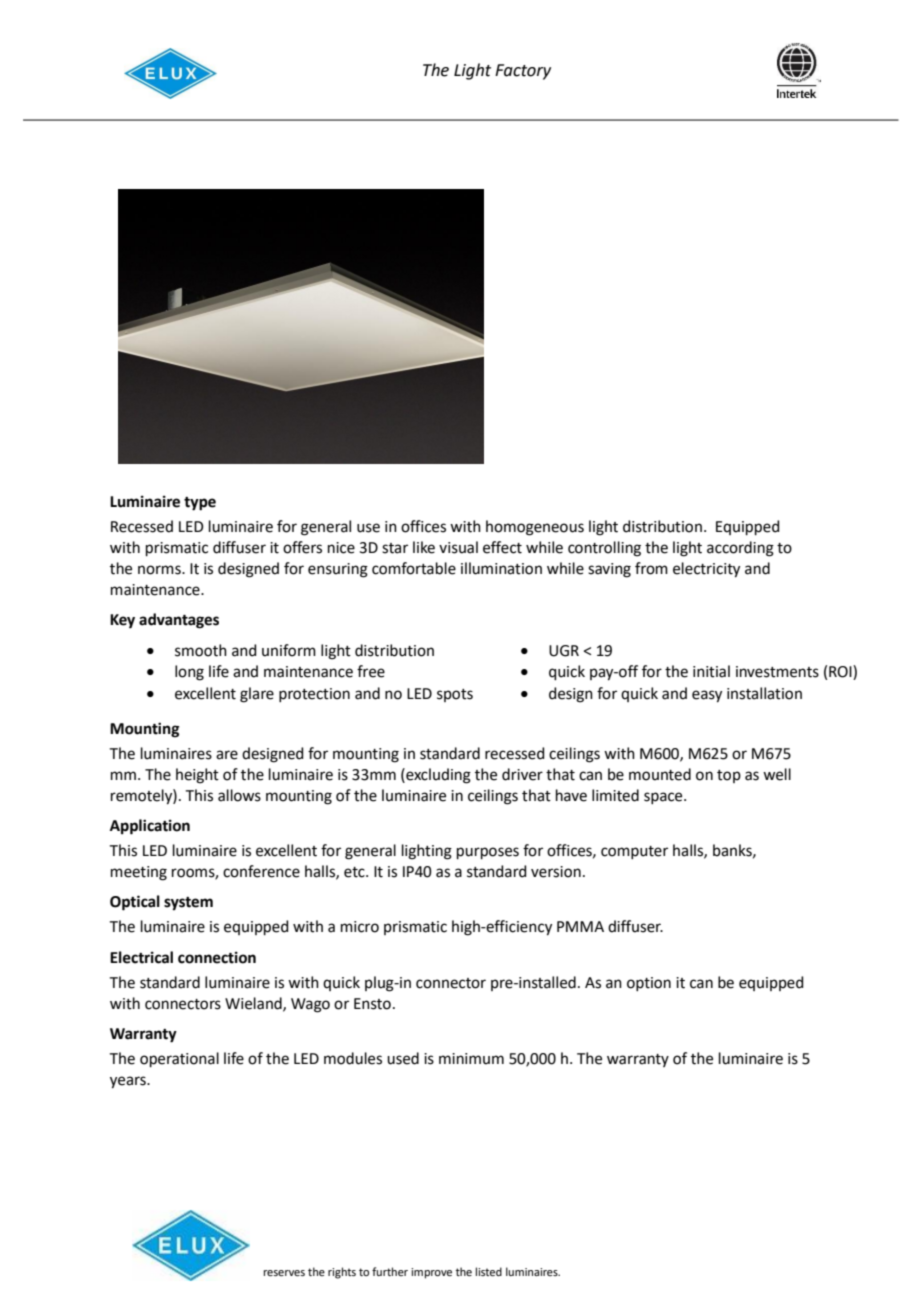  I want to click on PMMA, so click(580, 926).
